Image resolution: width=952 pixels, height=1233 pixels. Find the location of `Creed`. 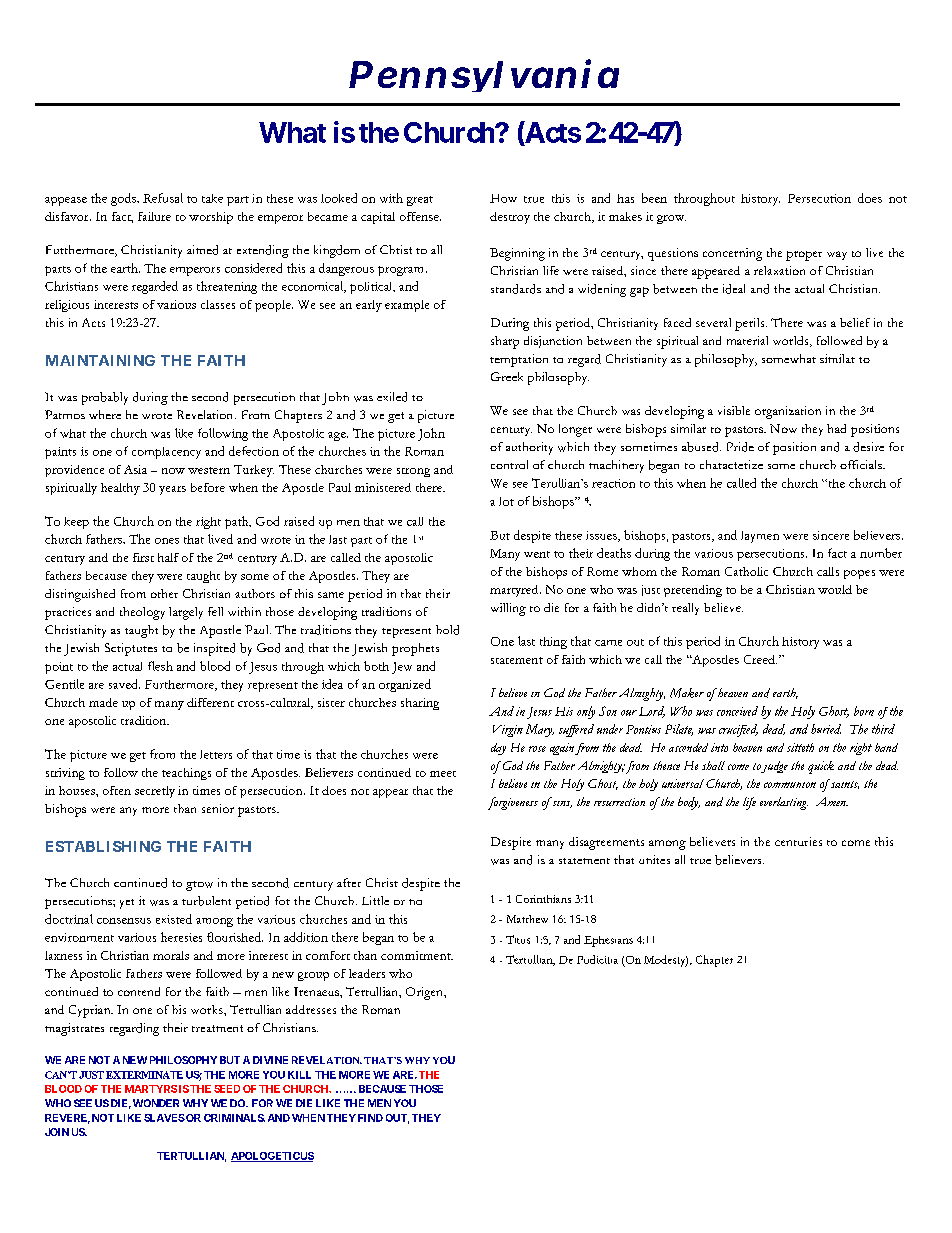

Creed is located at coordinates (760, 659).
